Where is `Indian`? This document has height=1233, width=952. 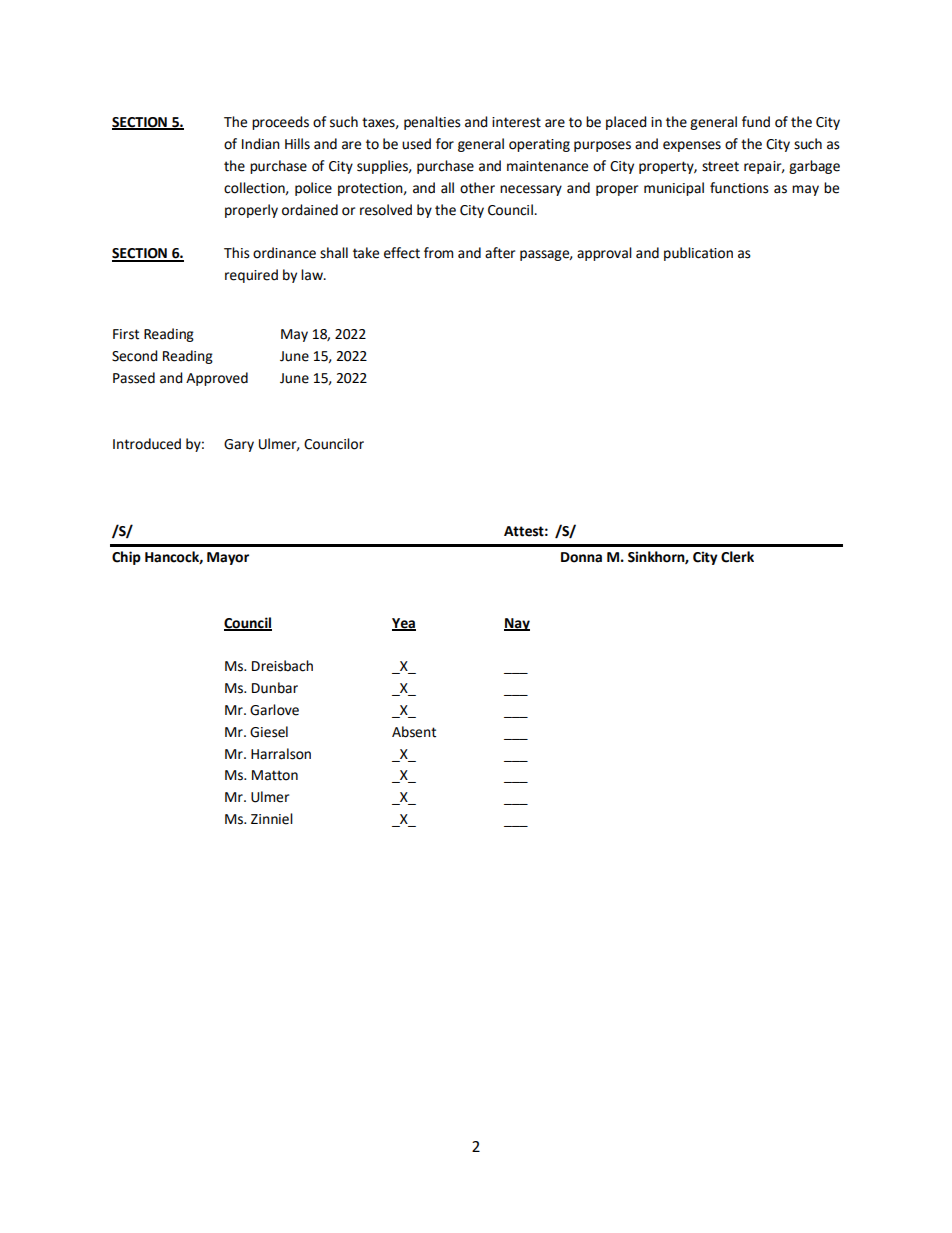
Indian is located at coordinates (261, 144).
